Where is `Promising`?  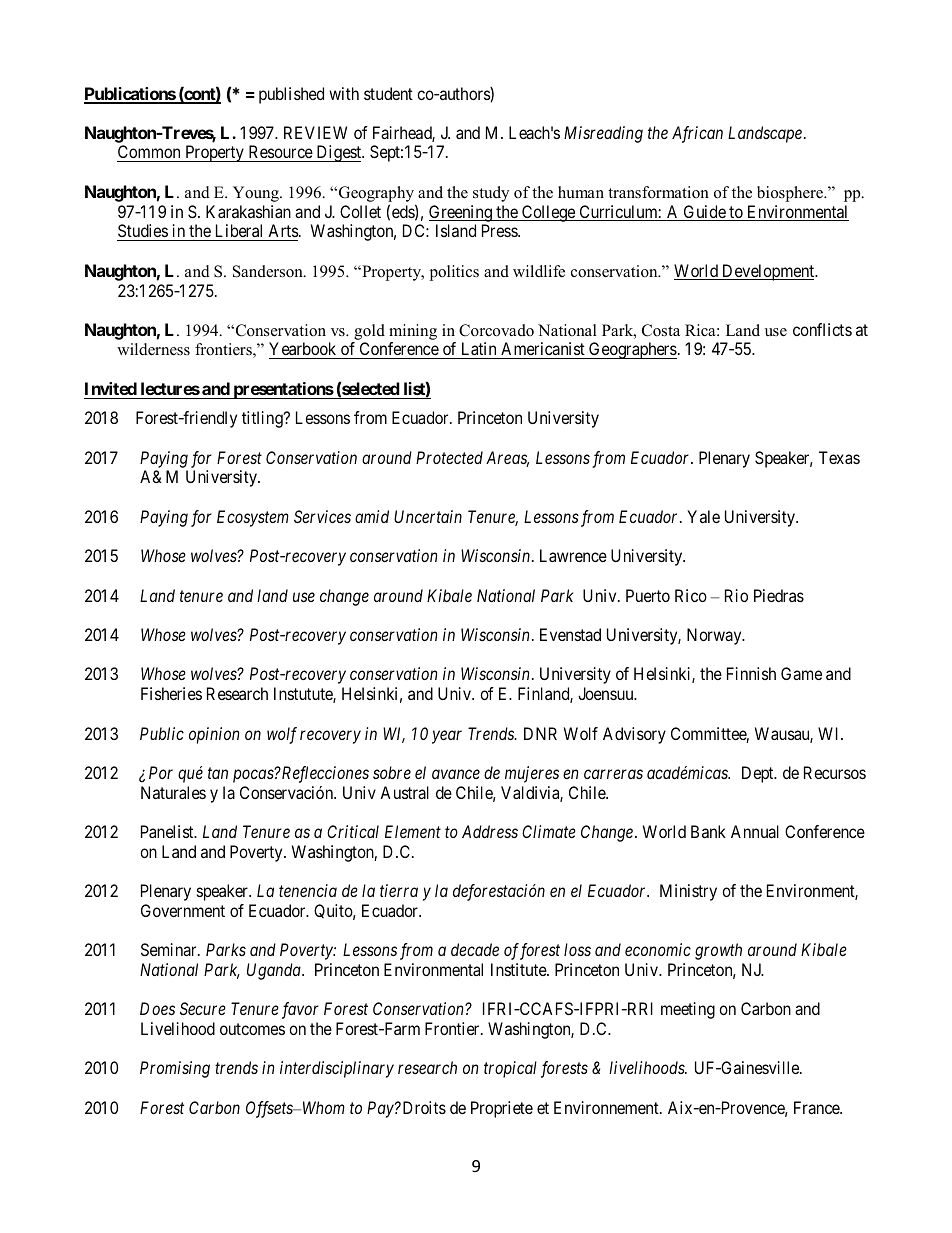 Promising is located at coordinates (175, 1069).
